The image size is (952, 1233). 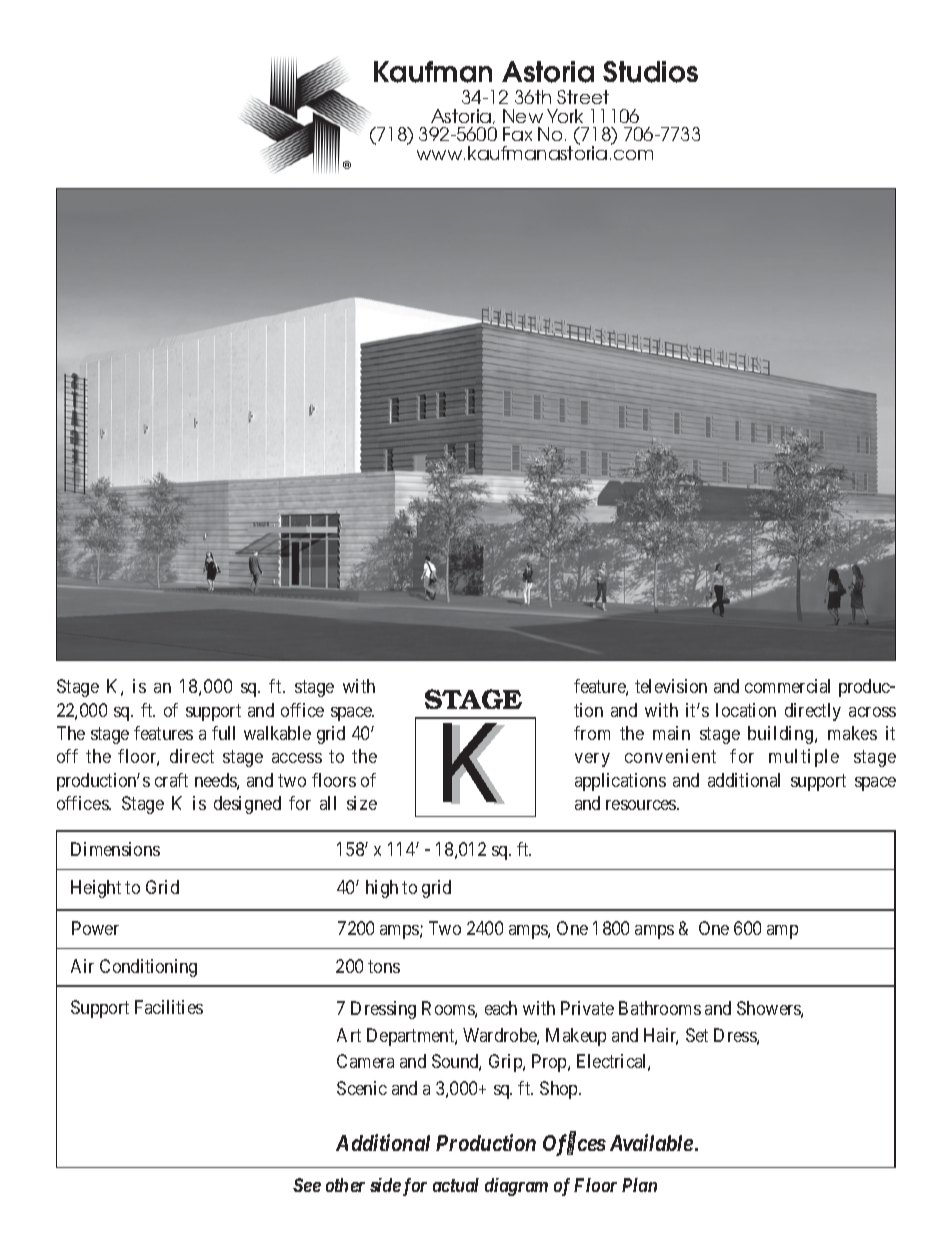 What do you see at coordinates (307, 1185) in the document?
I see `See` at bounding box center [307, 1185].
